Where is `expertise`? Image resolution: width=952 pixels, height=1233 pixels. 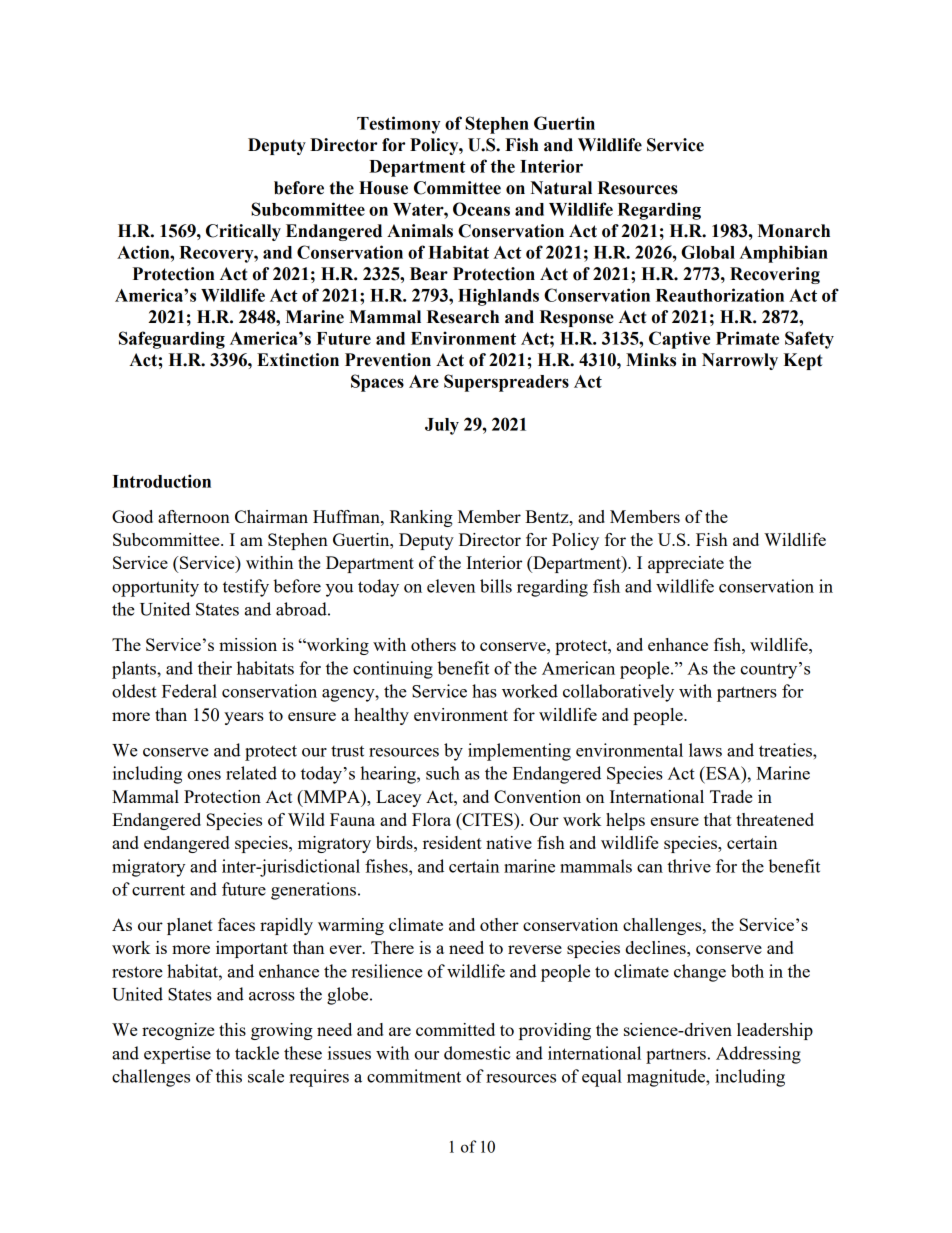
expertise is located at coordinates (177, 1055).
